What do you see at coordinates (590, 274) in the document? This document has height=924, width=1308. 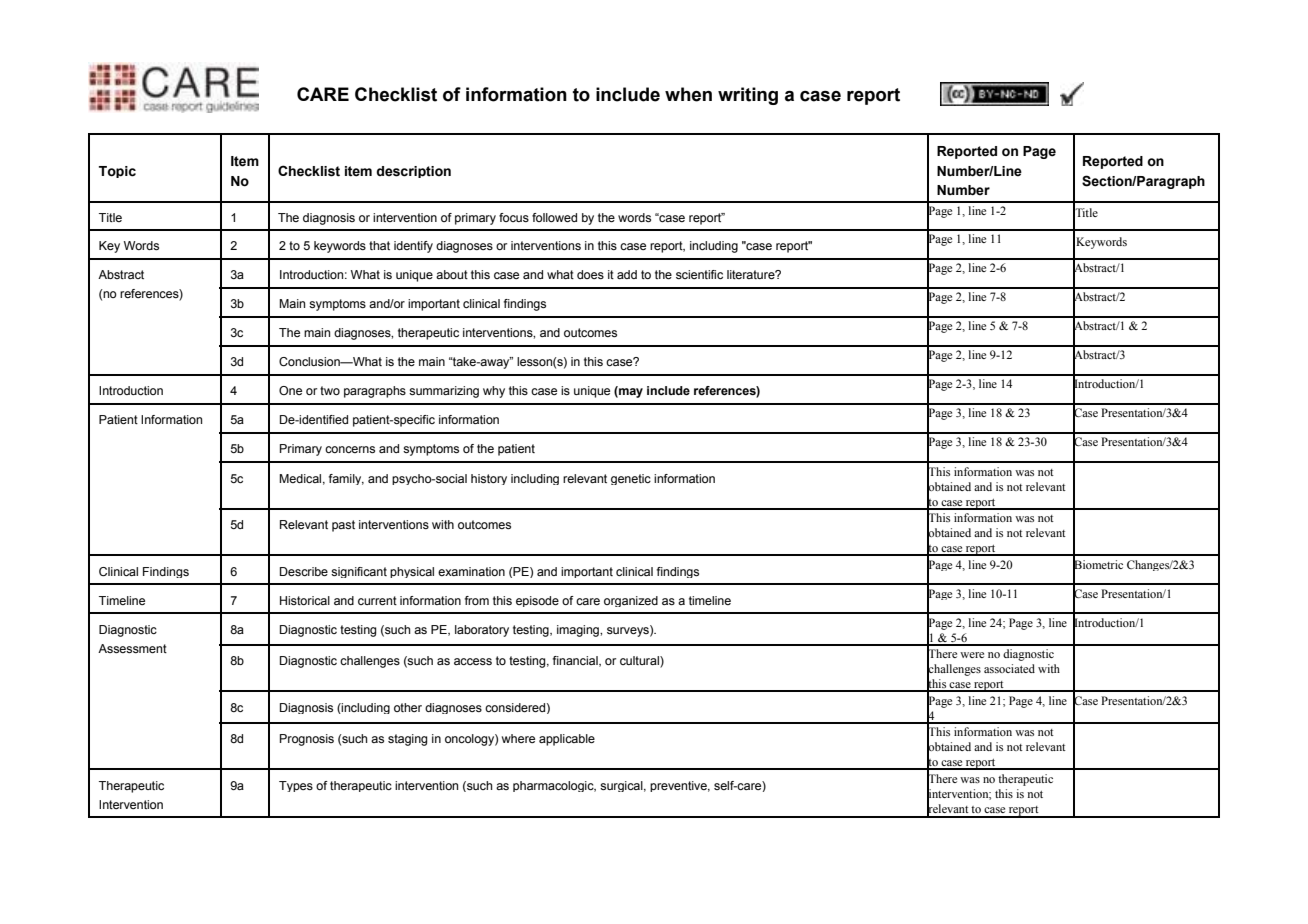 I see `does` at bounding box center [590, 274].
